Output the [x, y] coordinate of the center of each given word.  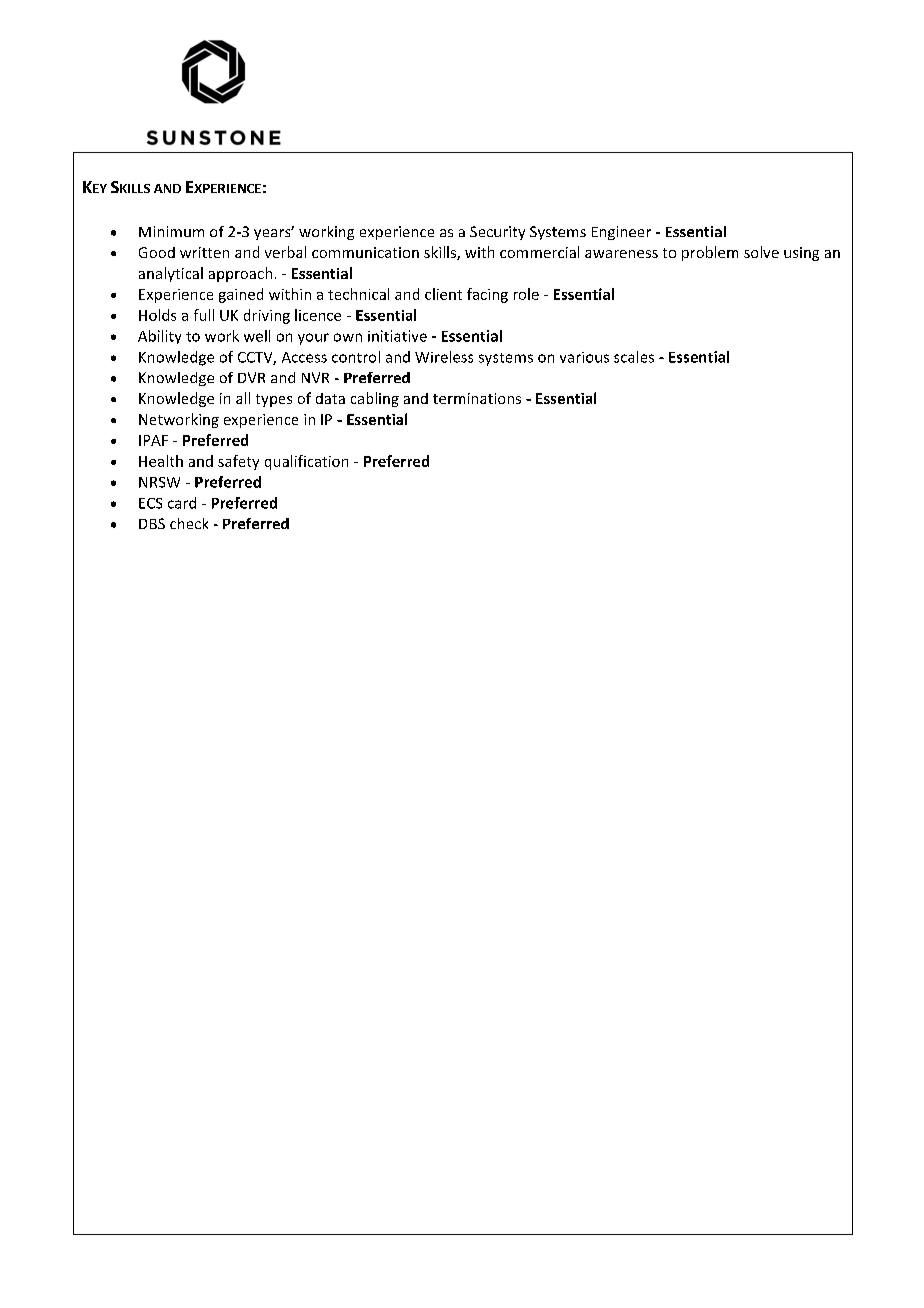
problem [710, 253]
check [189, 523]
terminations [477, 398]
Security [497, 233]
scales [634, 357]
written [204, 252]
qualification [306, 462]
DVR [251, 377]
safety [238, 462]
